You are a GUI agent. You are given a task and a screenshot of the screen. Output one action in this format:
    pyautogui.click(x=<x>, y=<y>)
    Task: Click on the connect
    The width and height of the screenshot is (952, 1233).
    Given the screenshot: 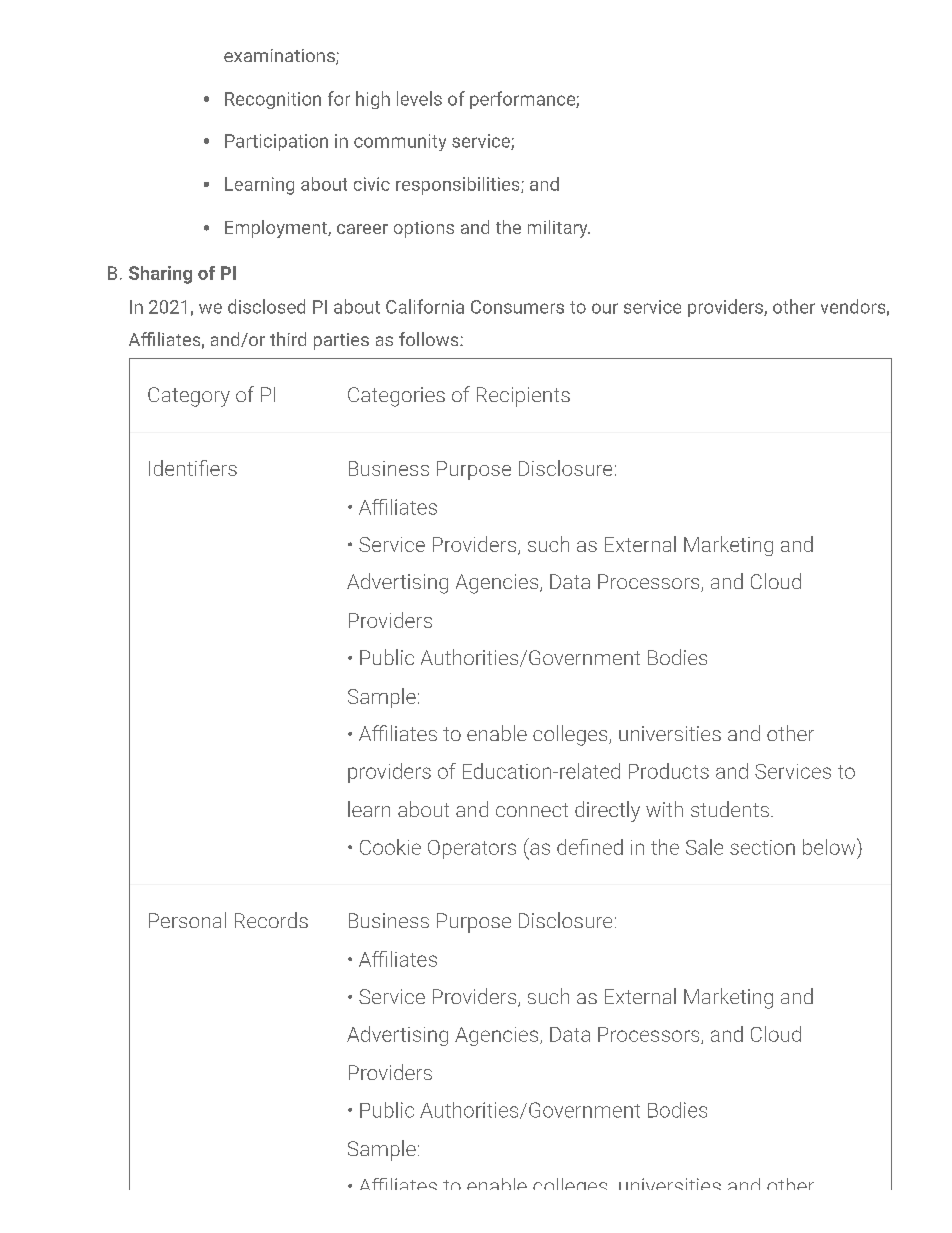 What is the action you would take?
    pyautogui.click(x=532, y=810)
